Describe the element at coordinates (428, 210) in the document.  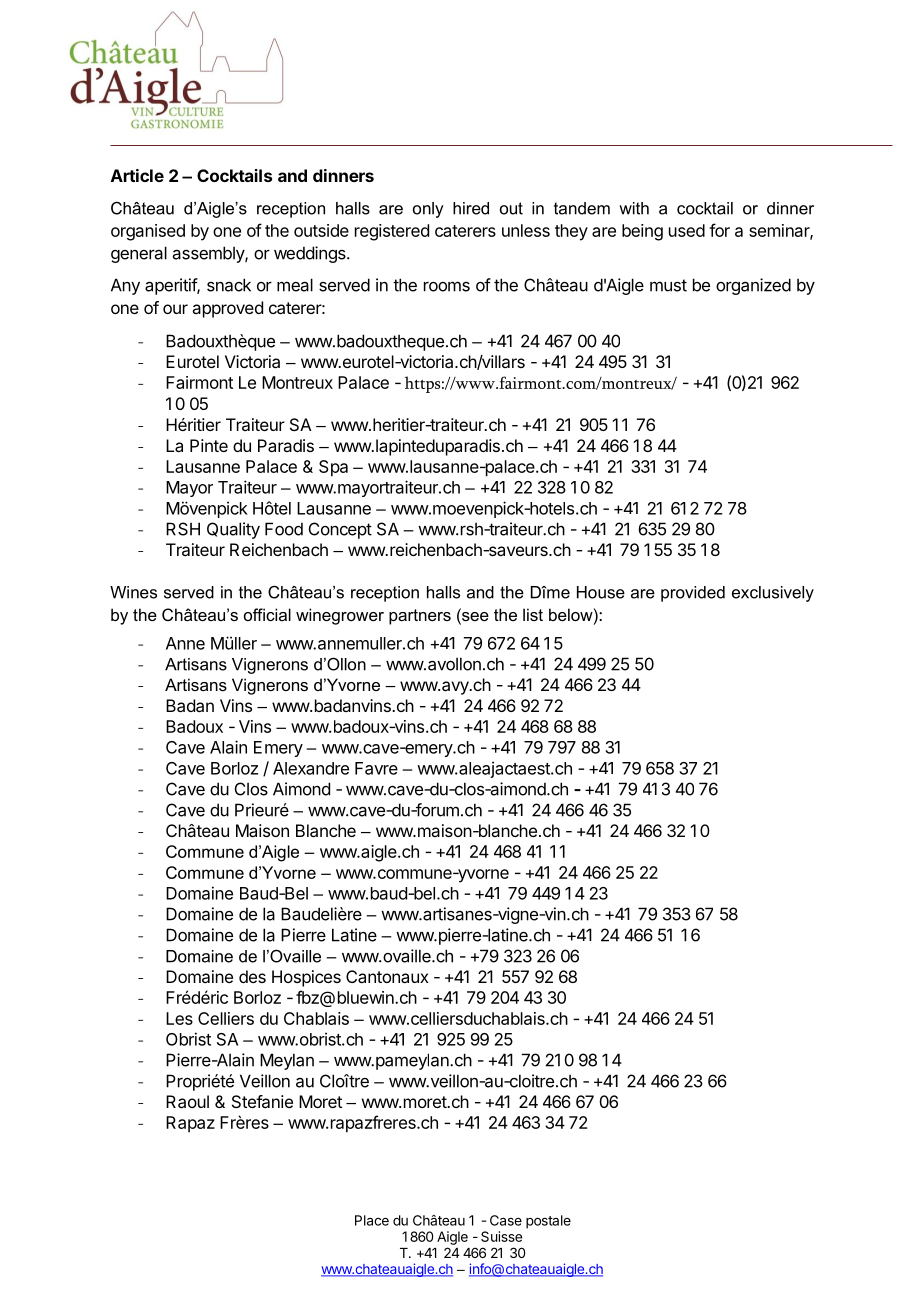
I see `only` at that location.
